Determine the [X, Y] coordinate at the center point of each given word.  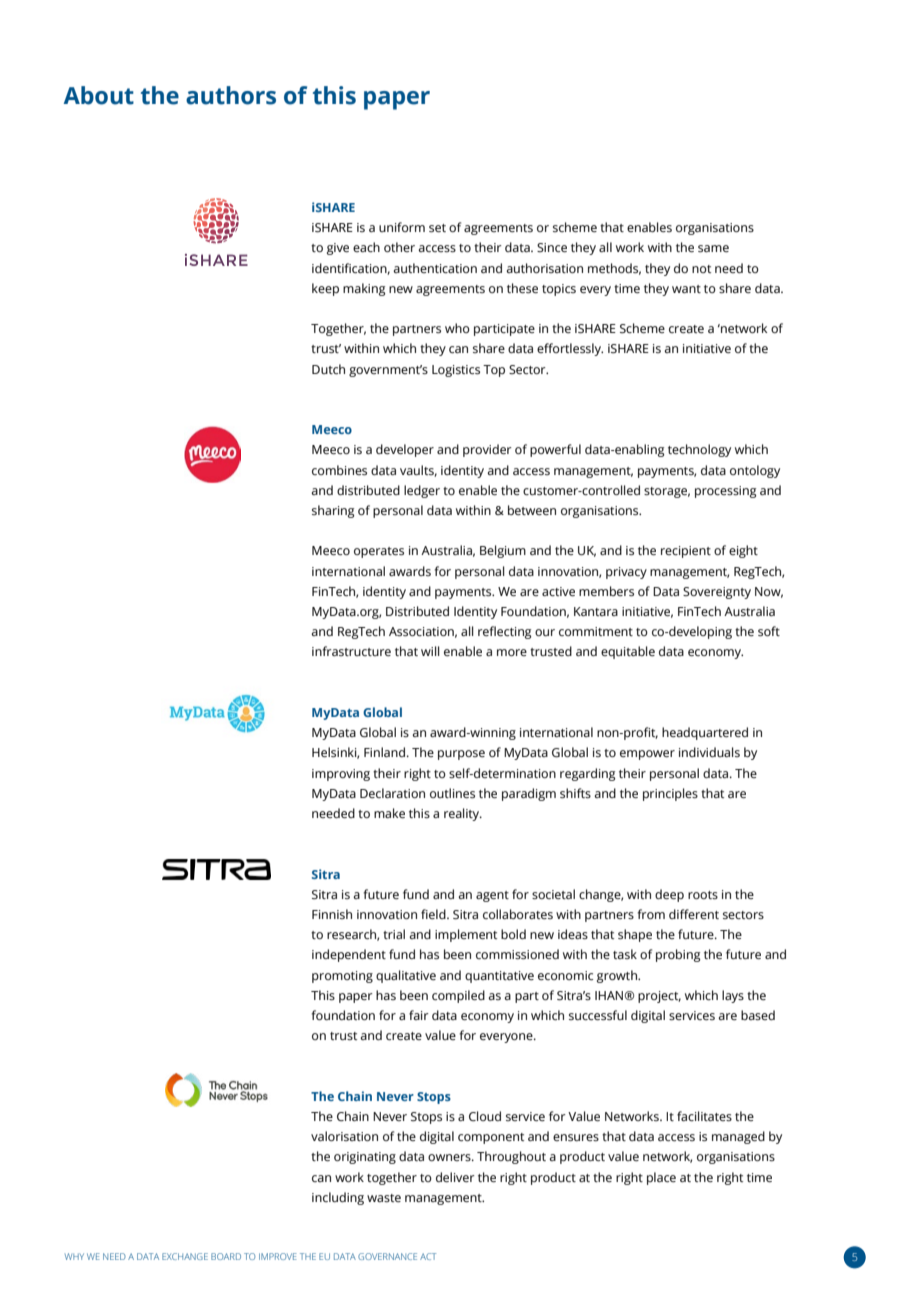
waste [384, 1198]
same [713, 249]
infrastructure [351, 651]
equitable [628, 652]
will [430, 651]
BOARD [226, 1256]
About [99, 95]
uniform [402, 227]
